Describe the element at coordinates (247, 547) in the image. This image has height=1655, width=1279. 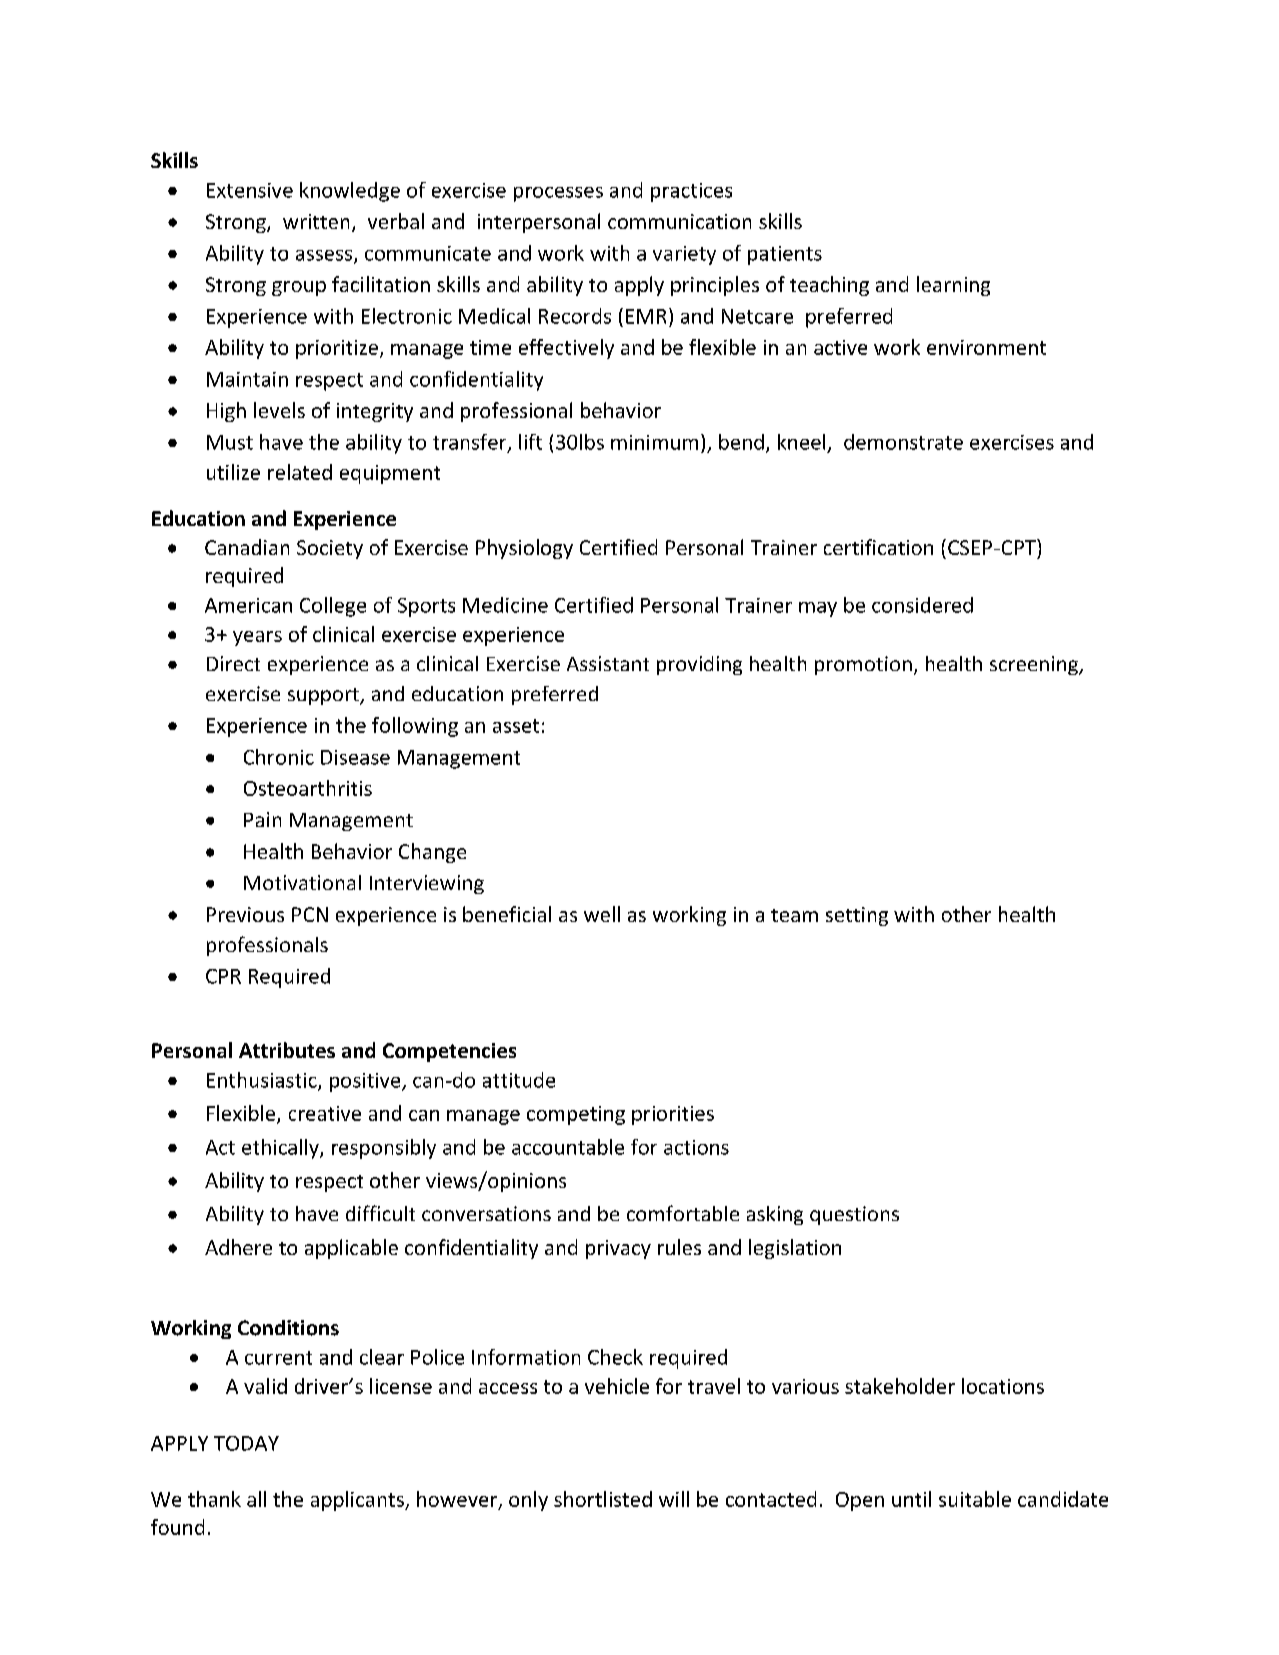
I see `Canadian` at that location.
